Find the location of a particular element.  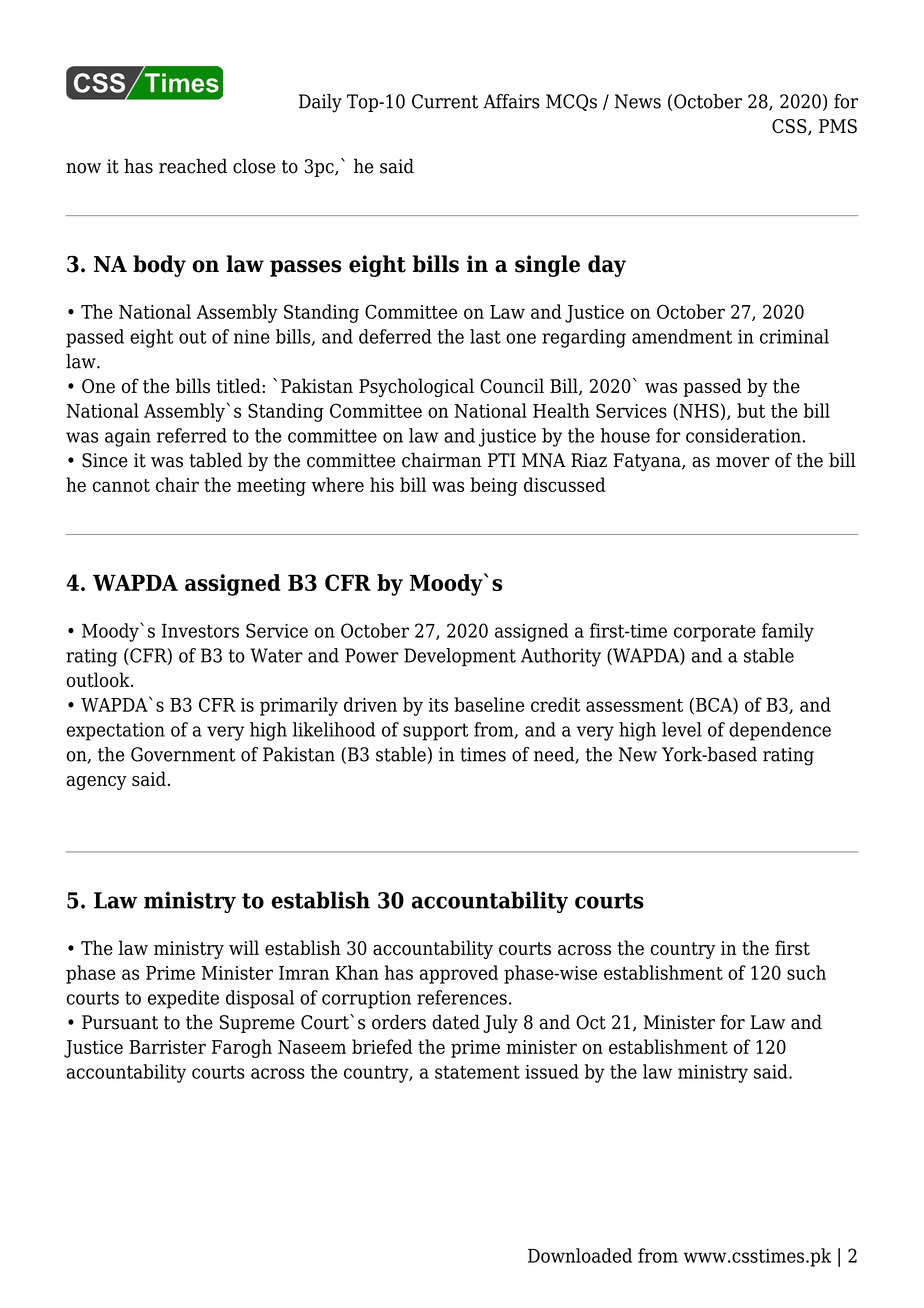

cannot is located at coordinates (121, 485).
